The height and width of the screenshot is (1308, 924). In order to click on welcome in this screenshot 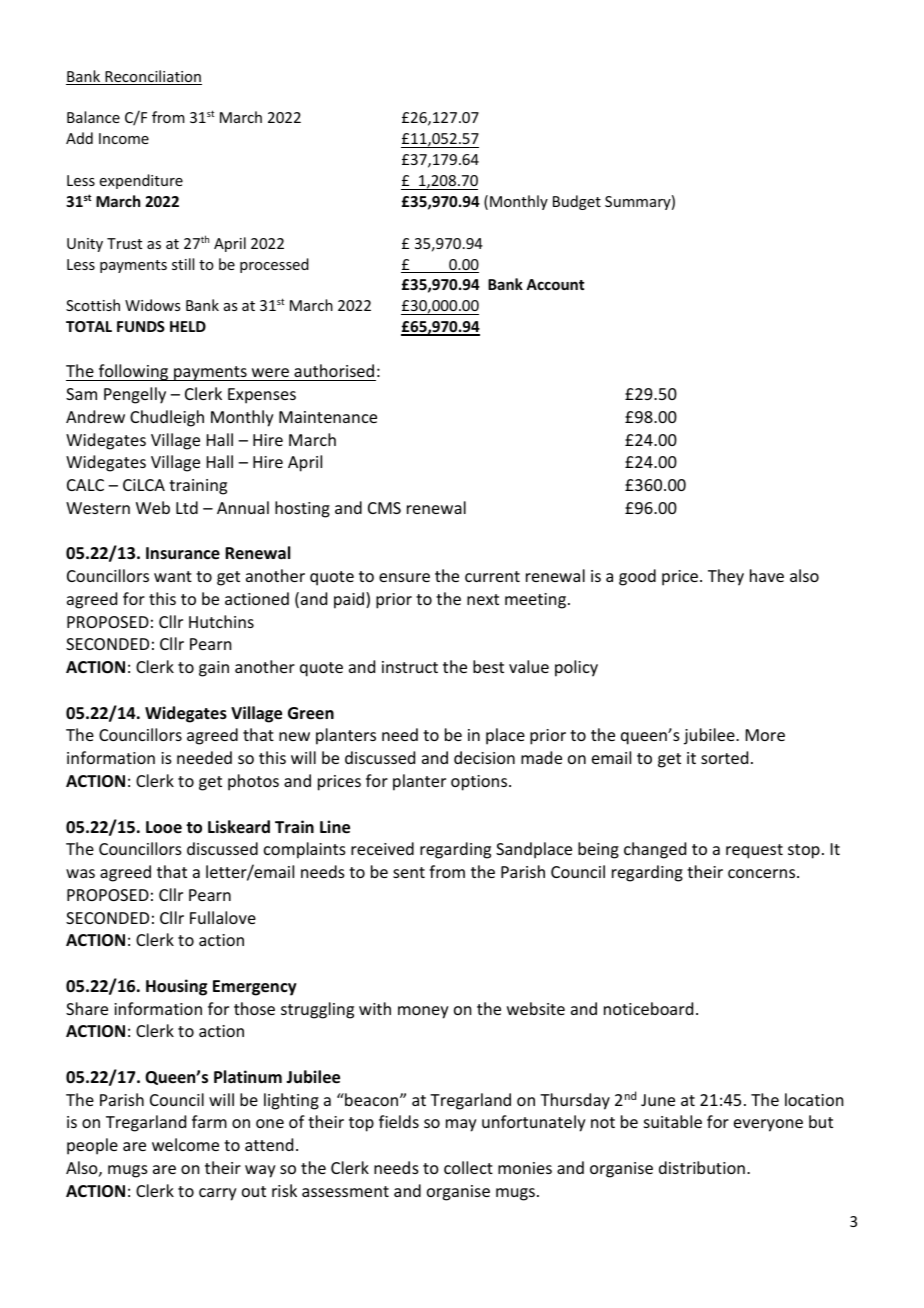, I will do `click(185, 1144)`.
